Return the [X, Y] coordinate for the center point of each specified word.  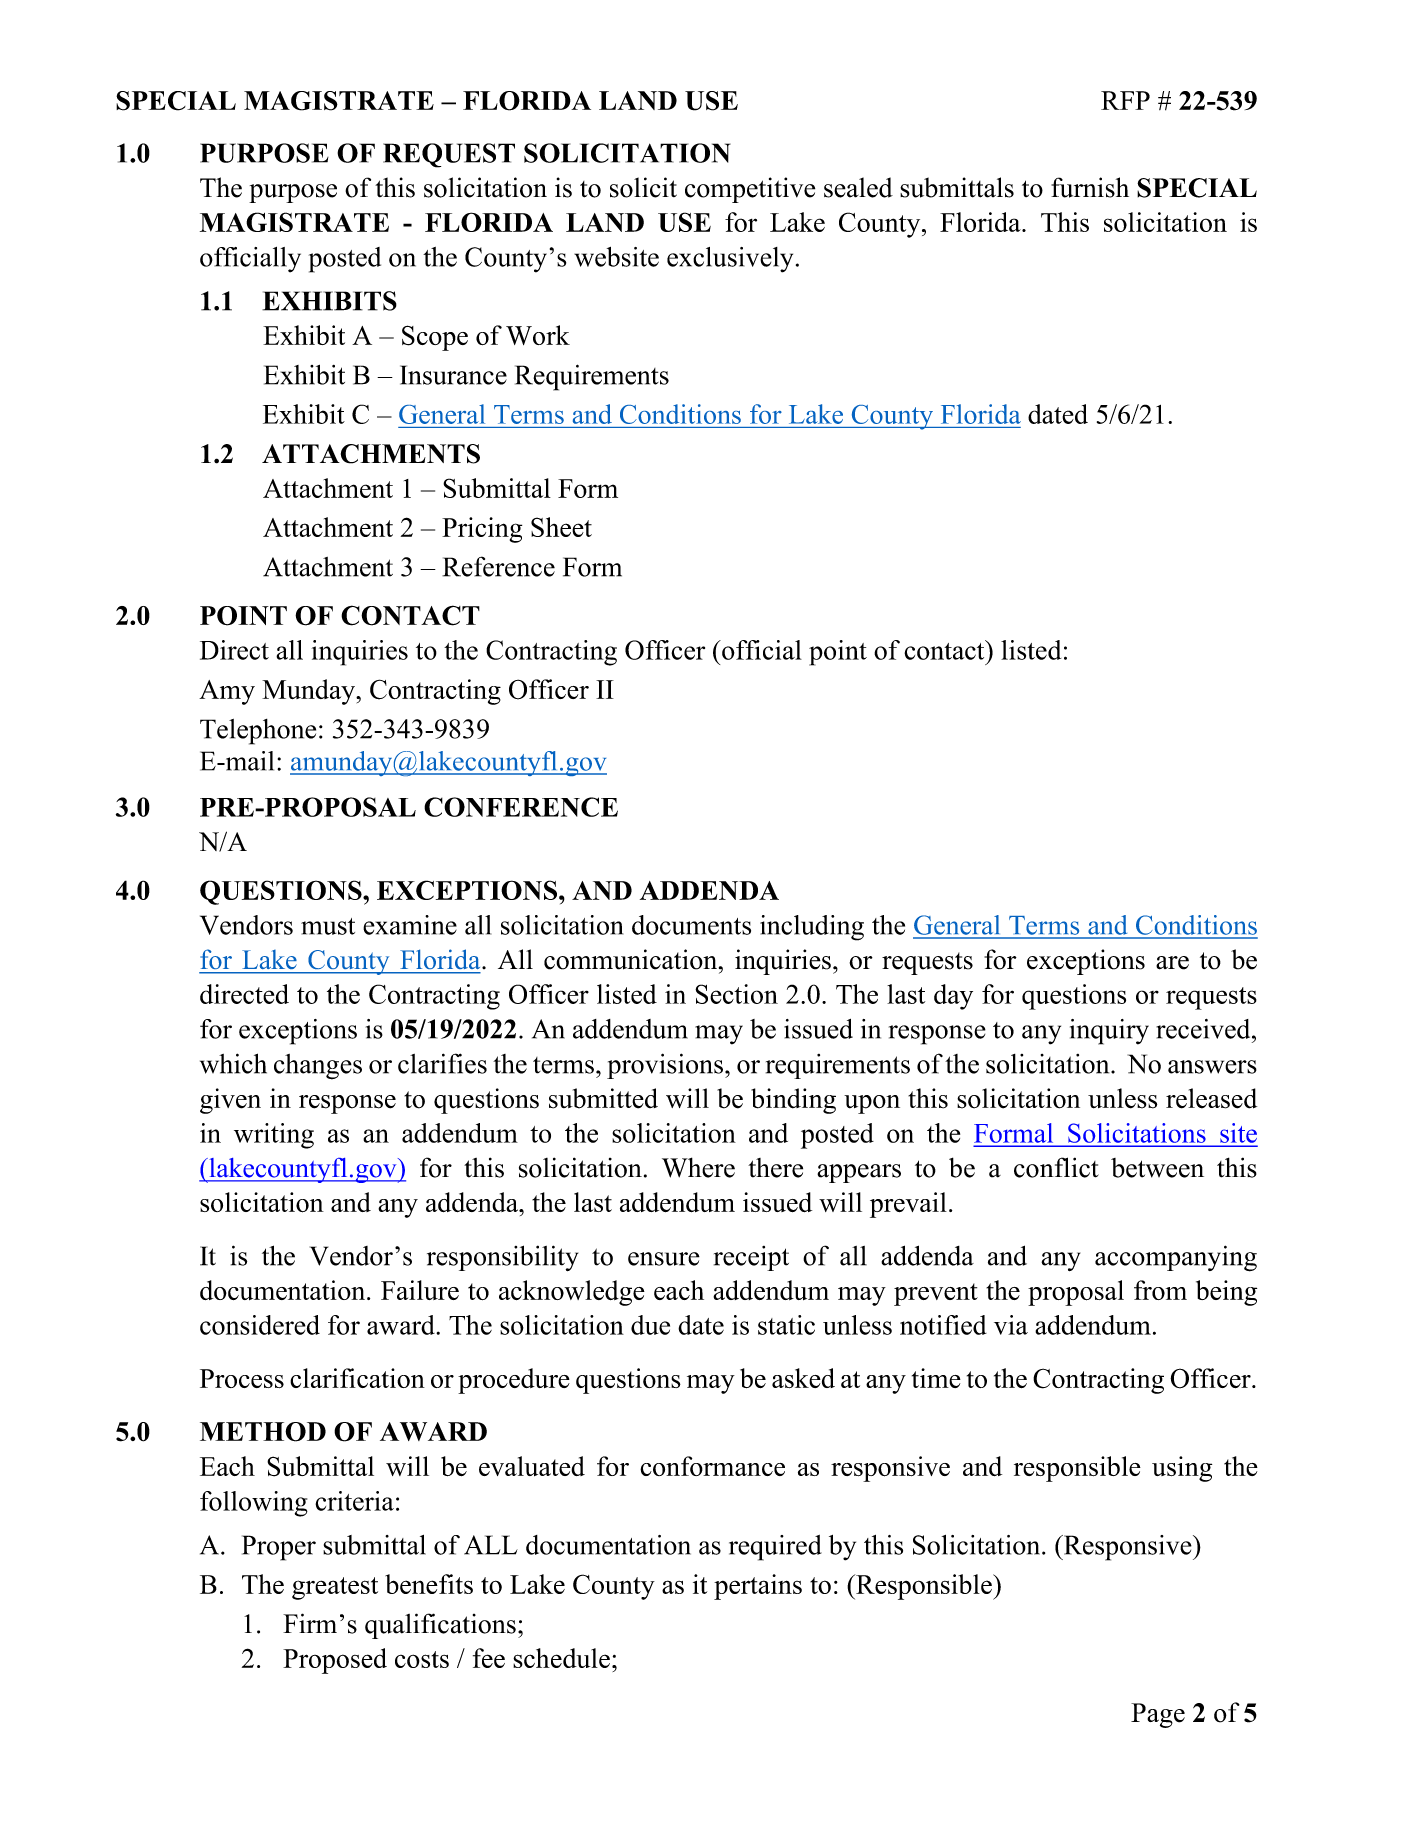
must [328, 926]
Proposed [335, 1661]
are [1172, 963]
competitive [750, 190]
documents [691, 925]
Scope [435, 338]
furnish [1090, 187]
